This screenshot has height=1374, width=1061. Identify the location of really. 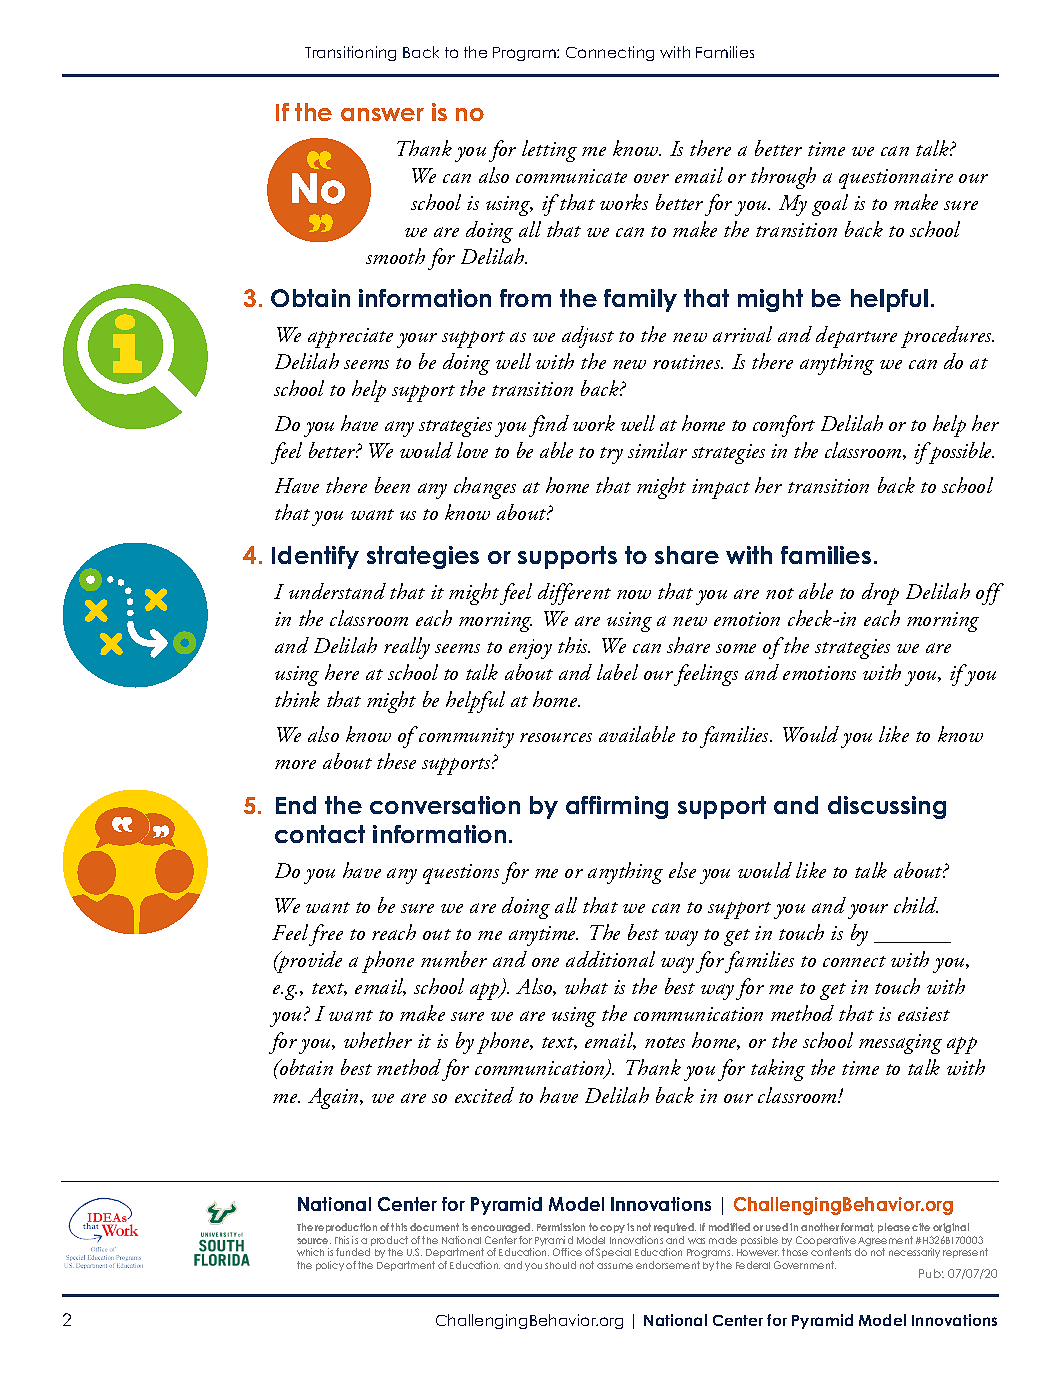
(407, 648).
